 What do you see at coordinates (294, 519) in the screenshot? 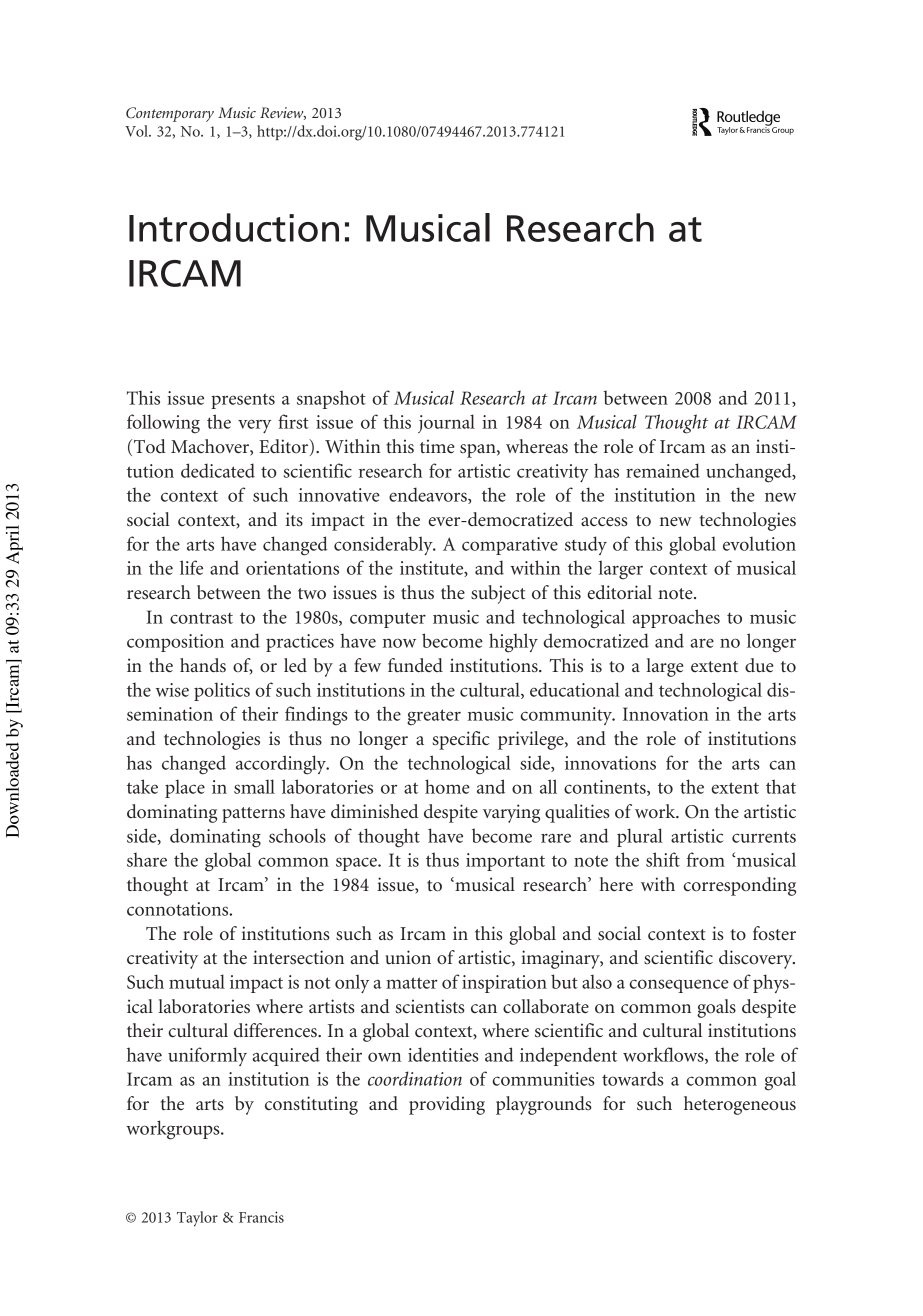
I see `its` at bounding box center [294, 519].
